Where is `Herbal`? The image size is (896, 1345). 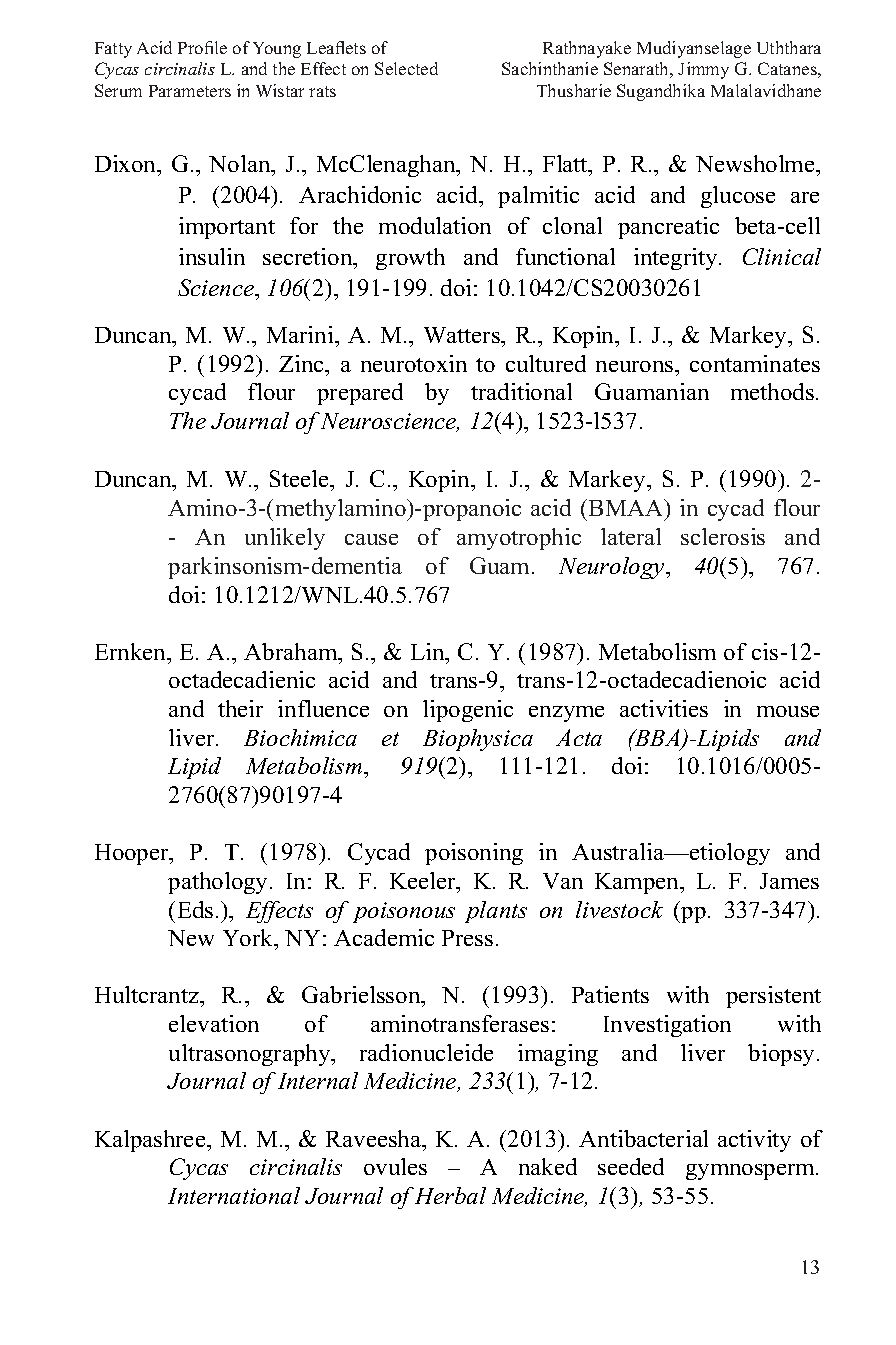
Herbal is located at coordinates (450, 1195).
